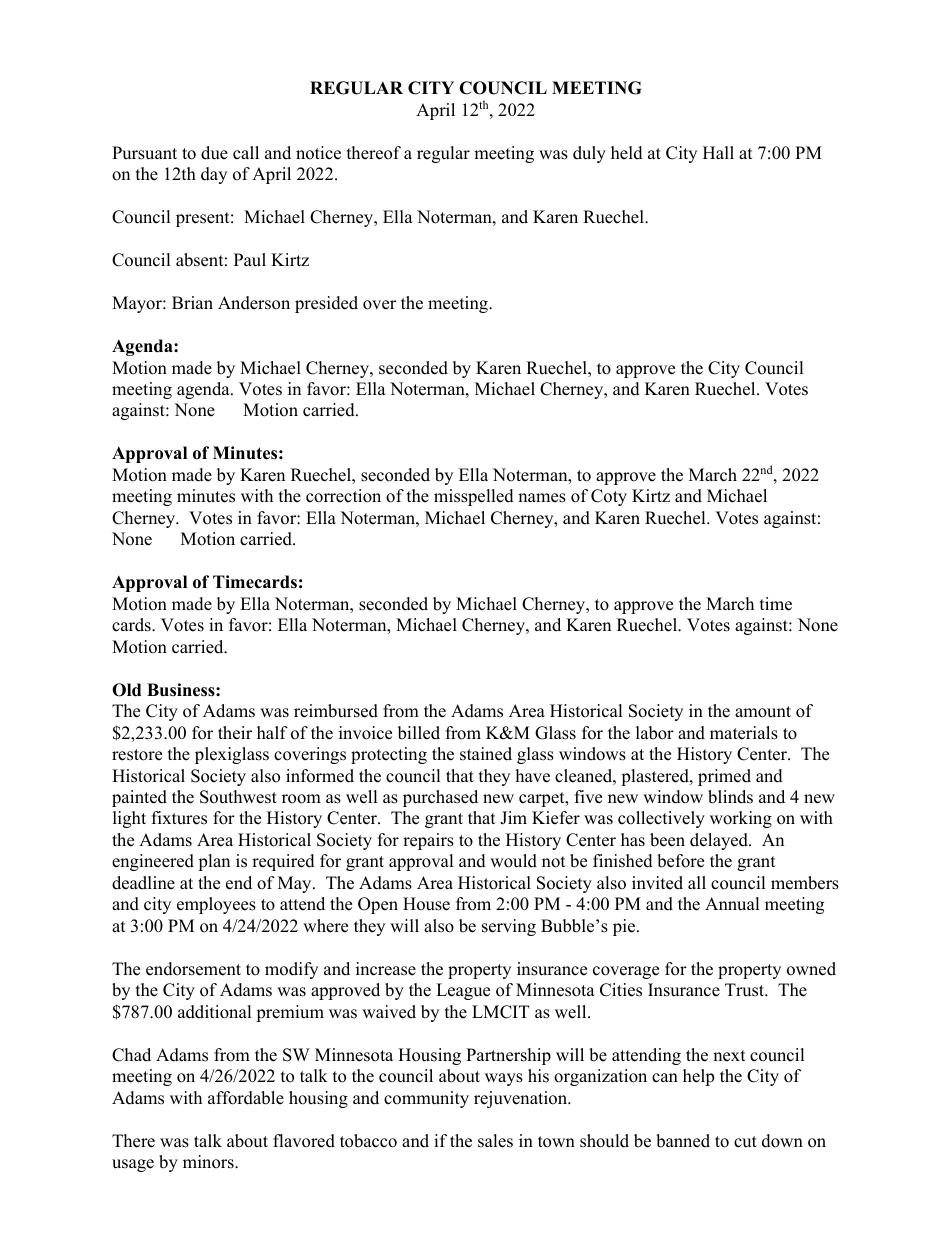  What do you see at coordinates (216, 905) in the screenshot?
I see `employees` at bounding box center [216, 905].
